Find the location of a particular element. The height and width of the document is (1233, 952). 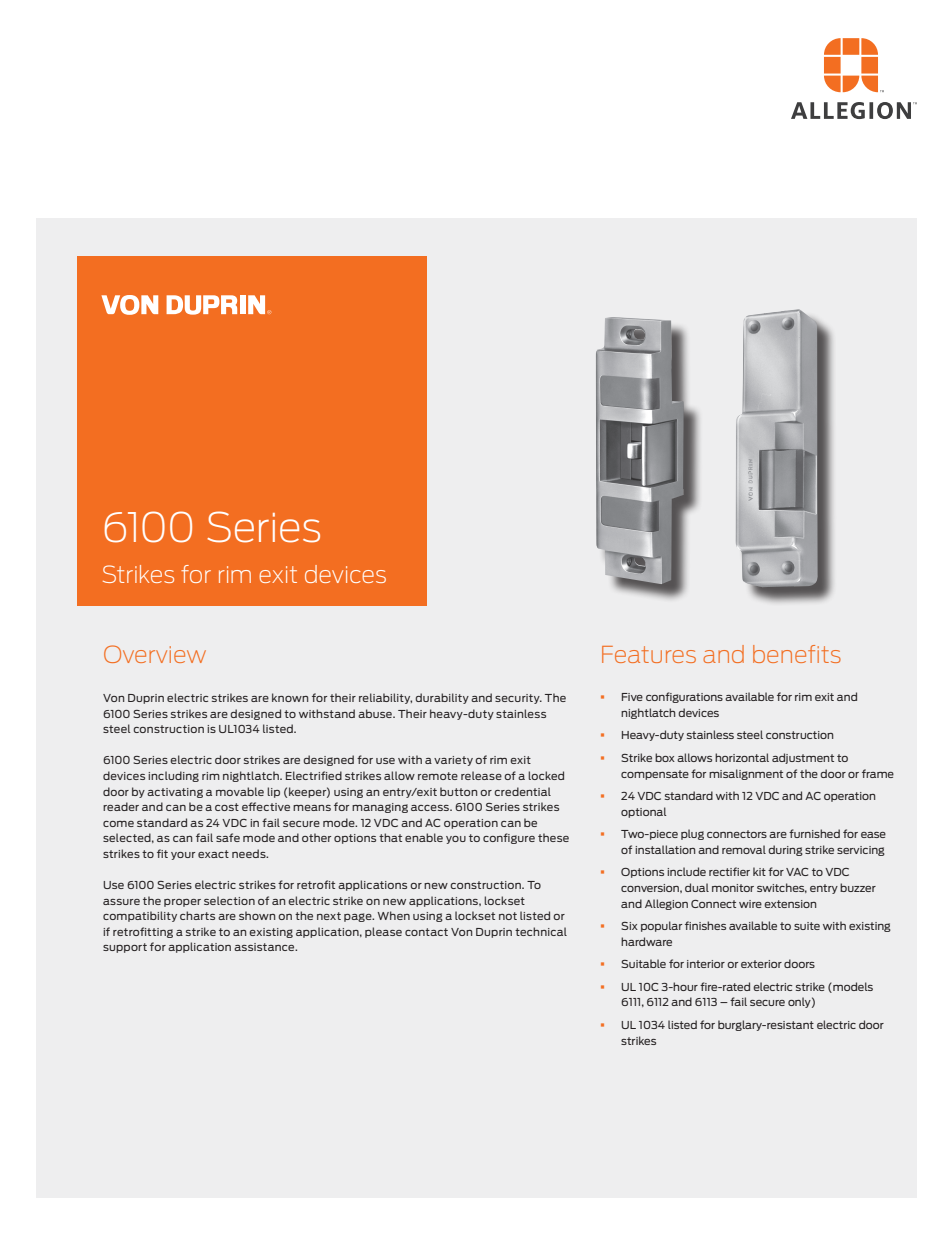

technical is located at coordinates (541, 931).
